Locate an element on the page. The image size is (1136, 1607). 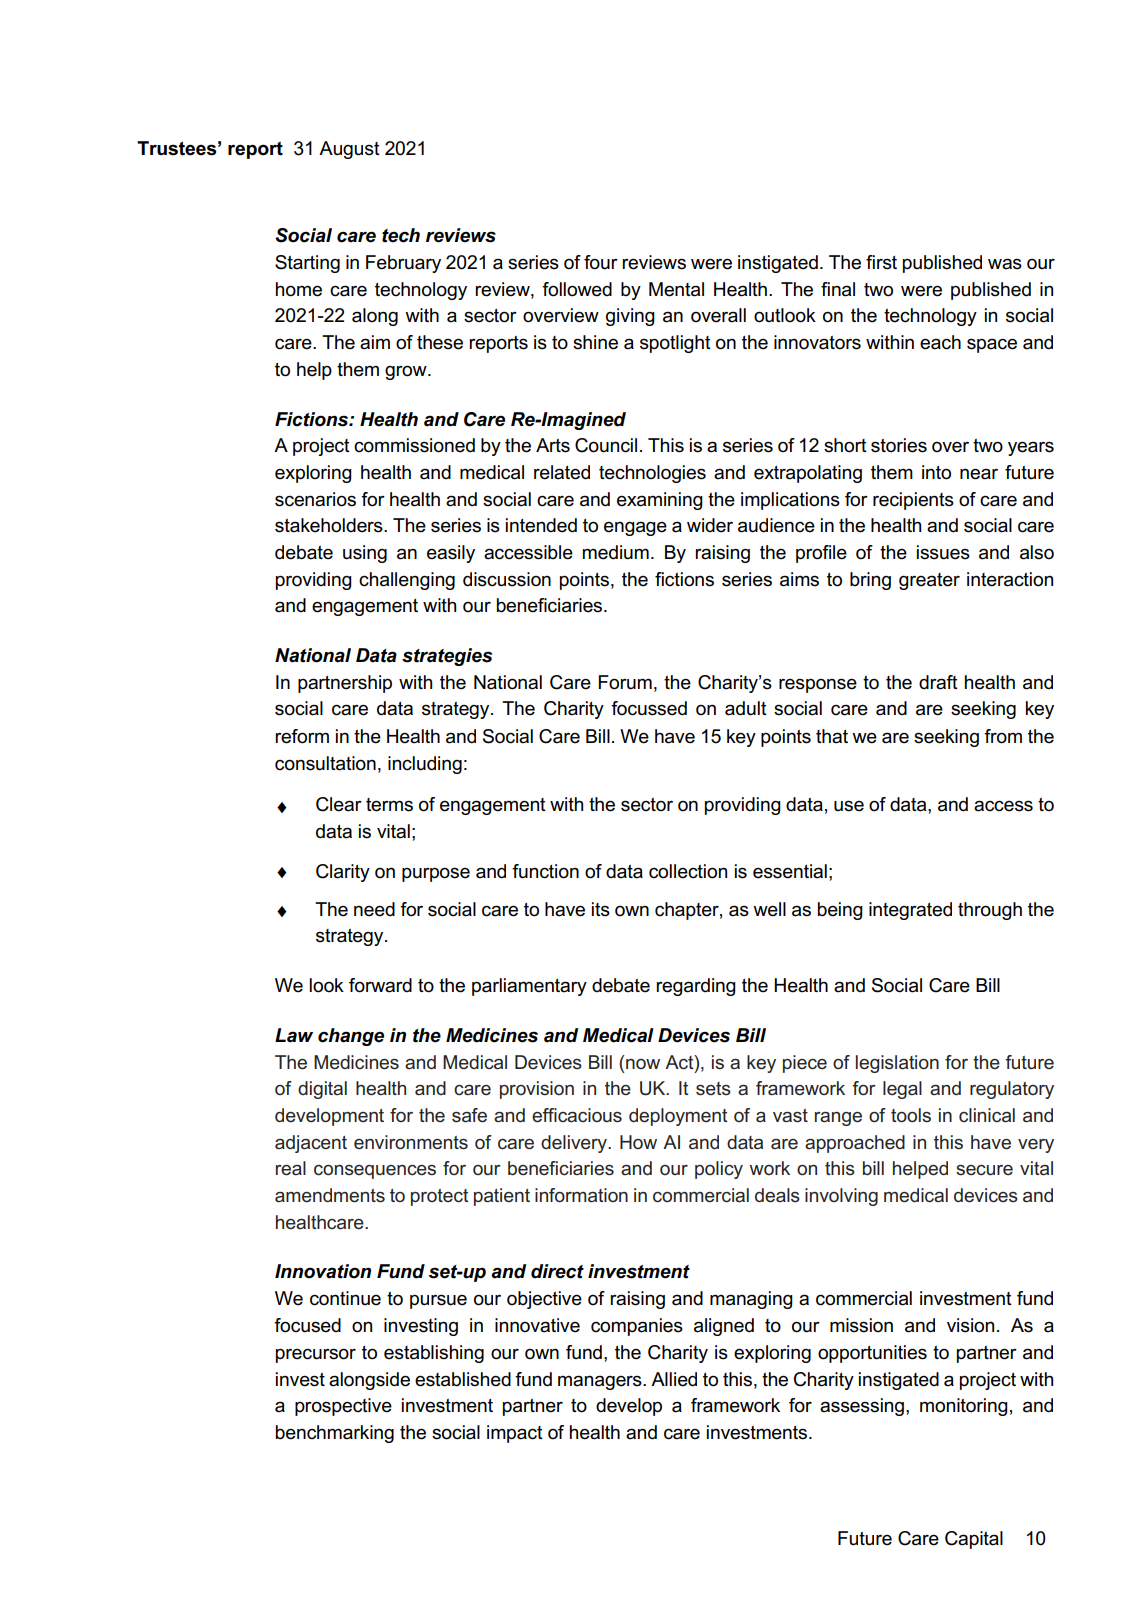
integrated is located at coordinates (910, 911).
